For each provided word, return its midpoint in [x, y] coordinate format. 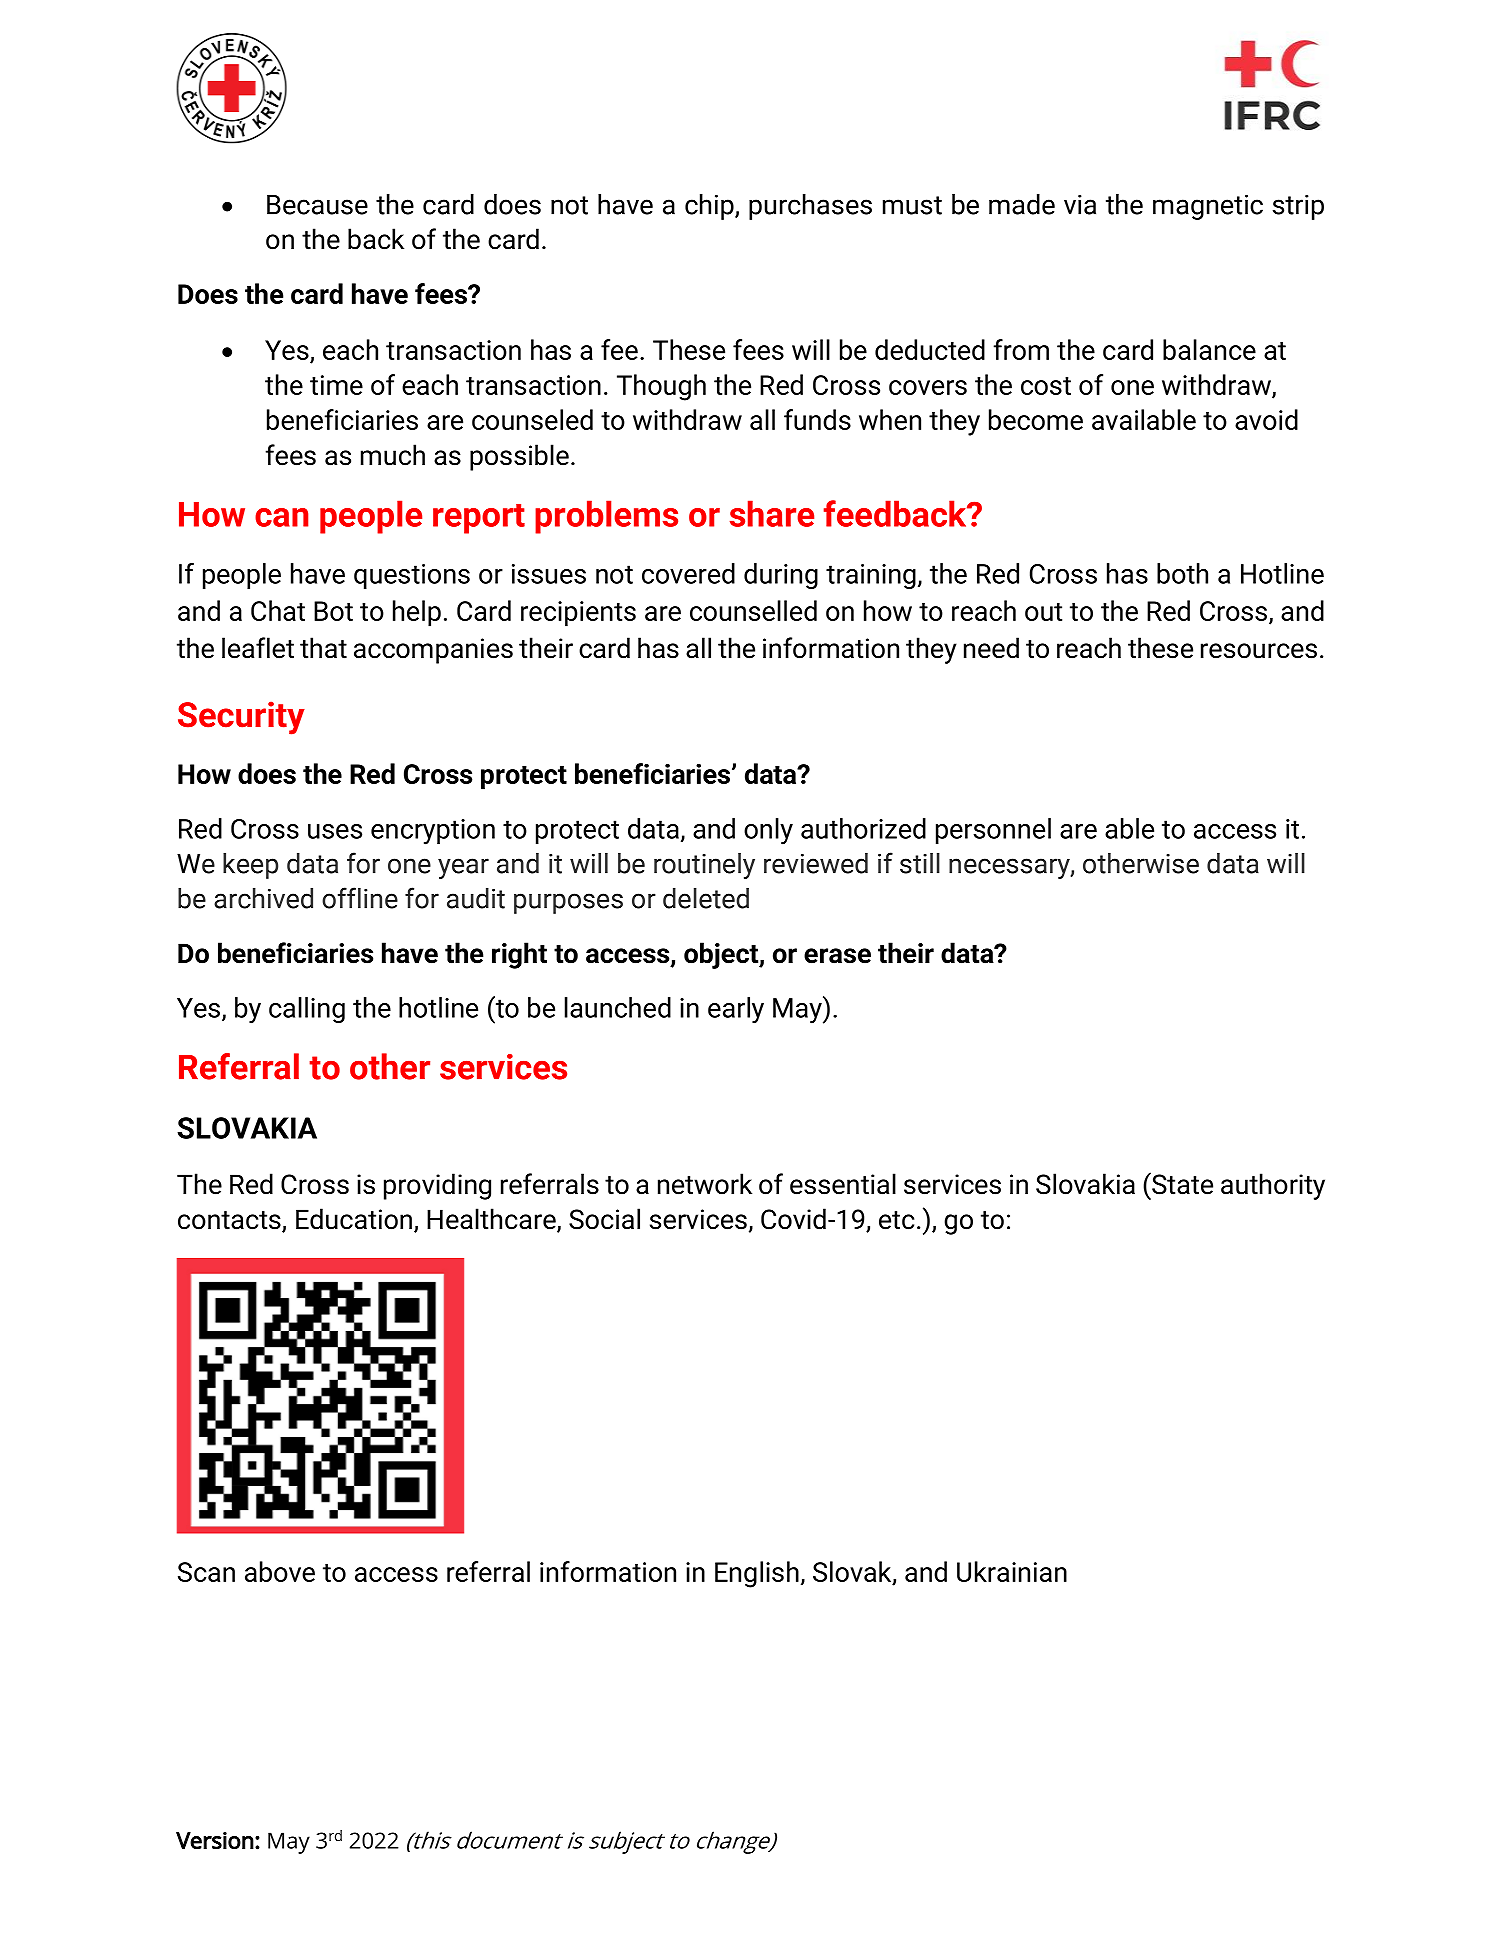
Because [317, 205]
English [757, 1574]
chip [710, 207]
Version [215, 1841]
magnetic [1208, 207]
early [736, 1010]
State [1181, 1183]
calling [307, 1010]
